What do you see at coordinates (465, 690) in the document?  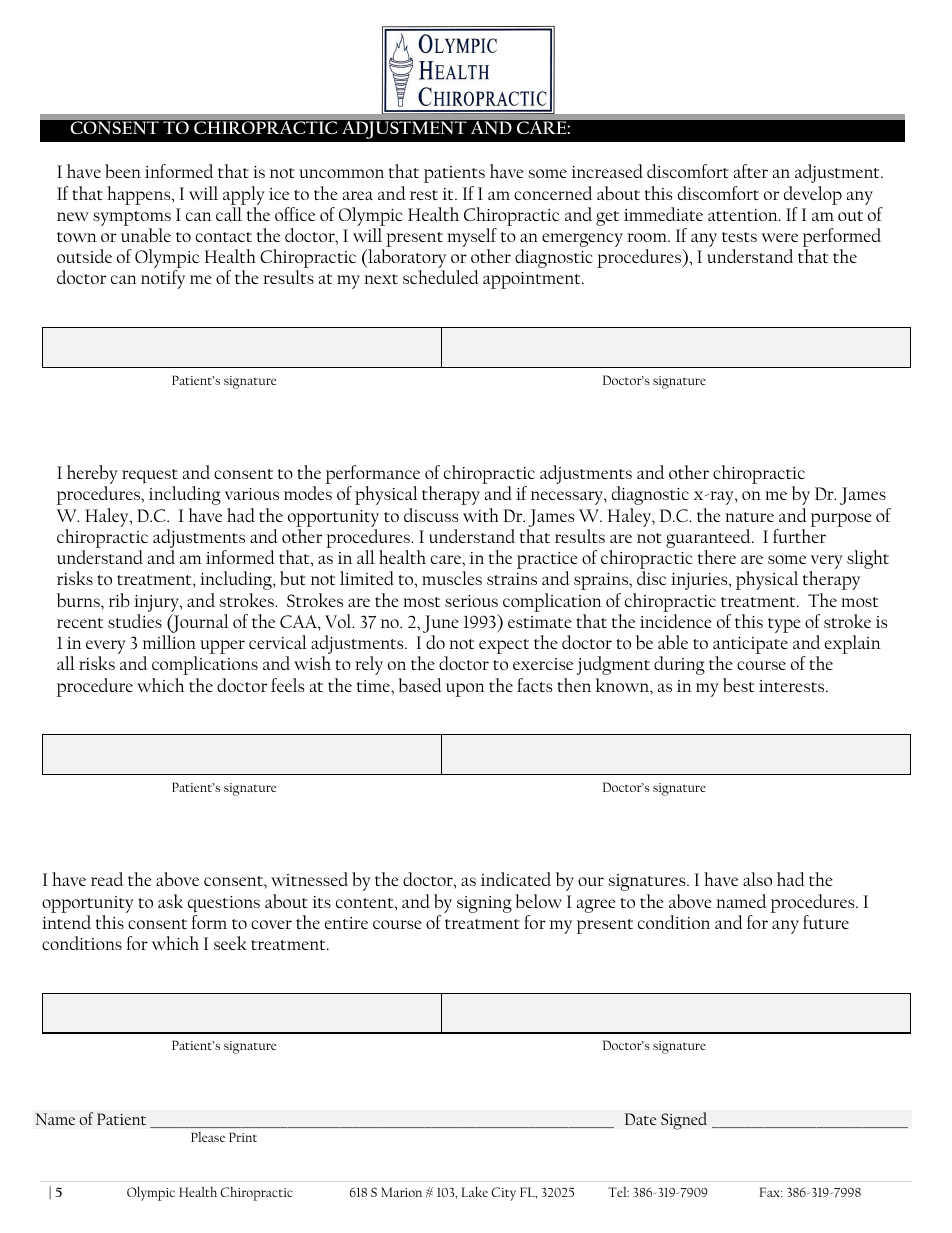 I see `upon` at bounding box center [465, 690].
